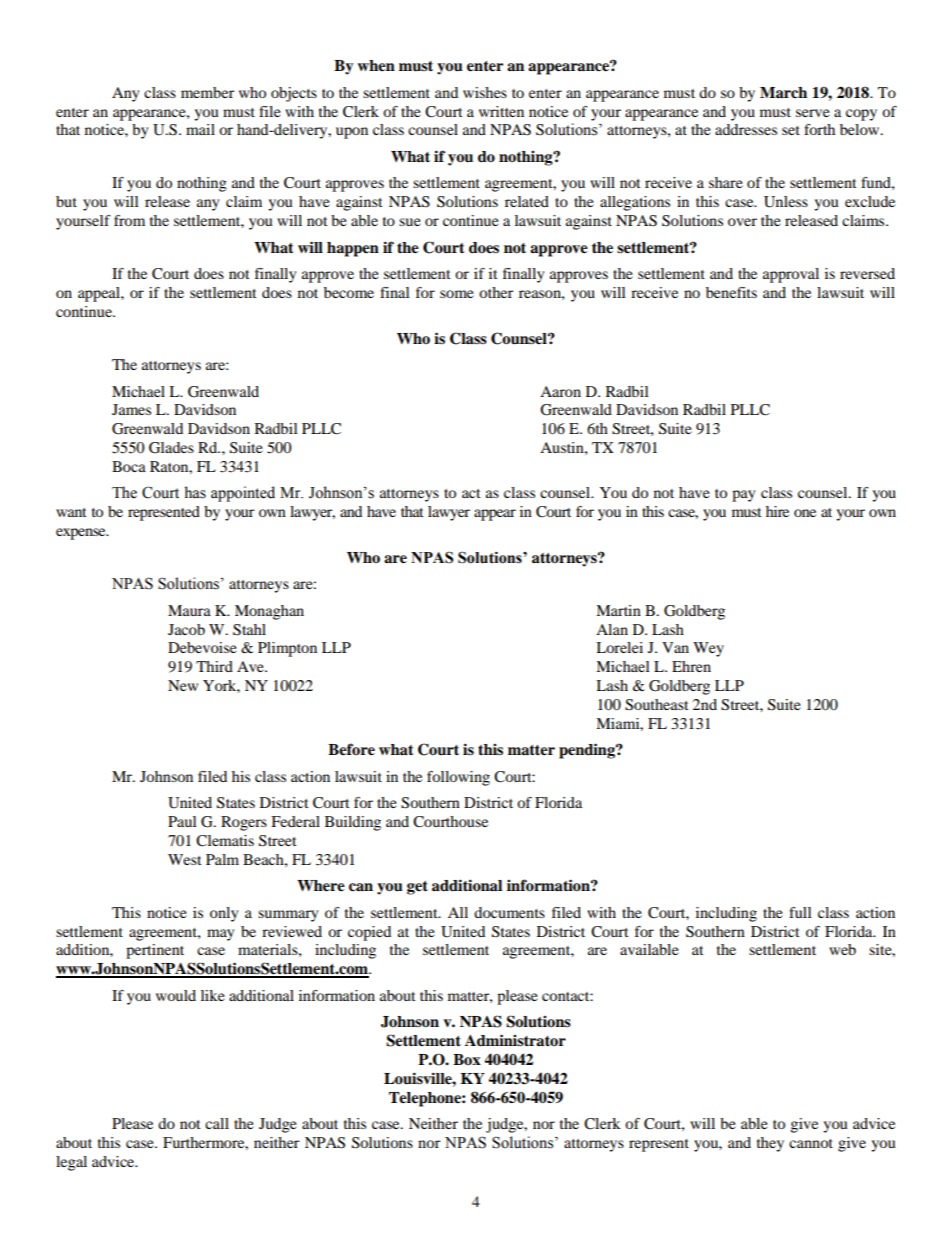 This page has height=1233, width=952. What do you see at coordinates (189, 610) in the page?
I see `Maura` at bounding box center [189, 610].
